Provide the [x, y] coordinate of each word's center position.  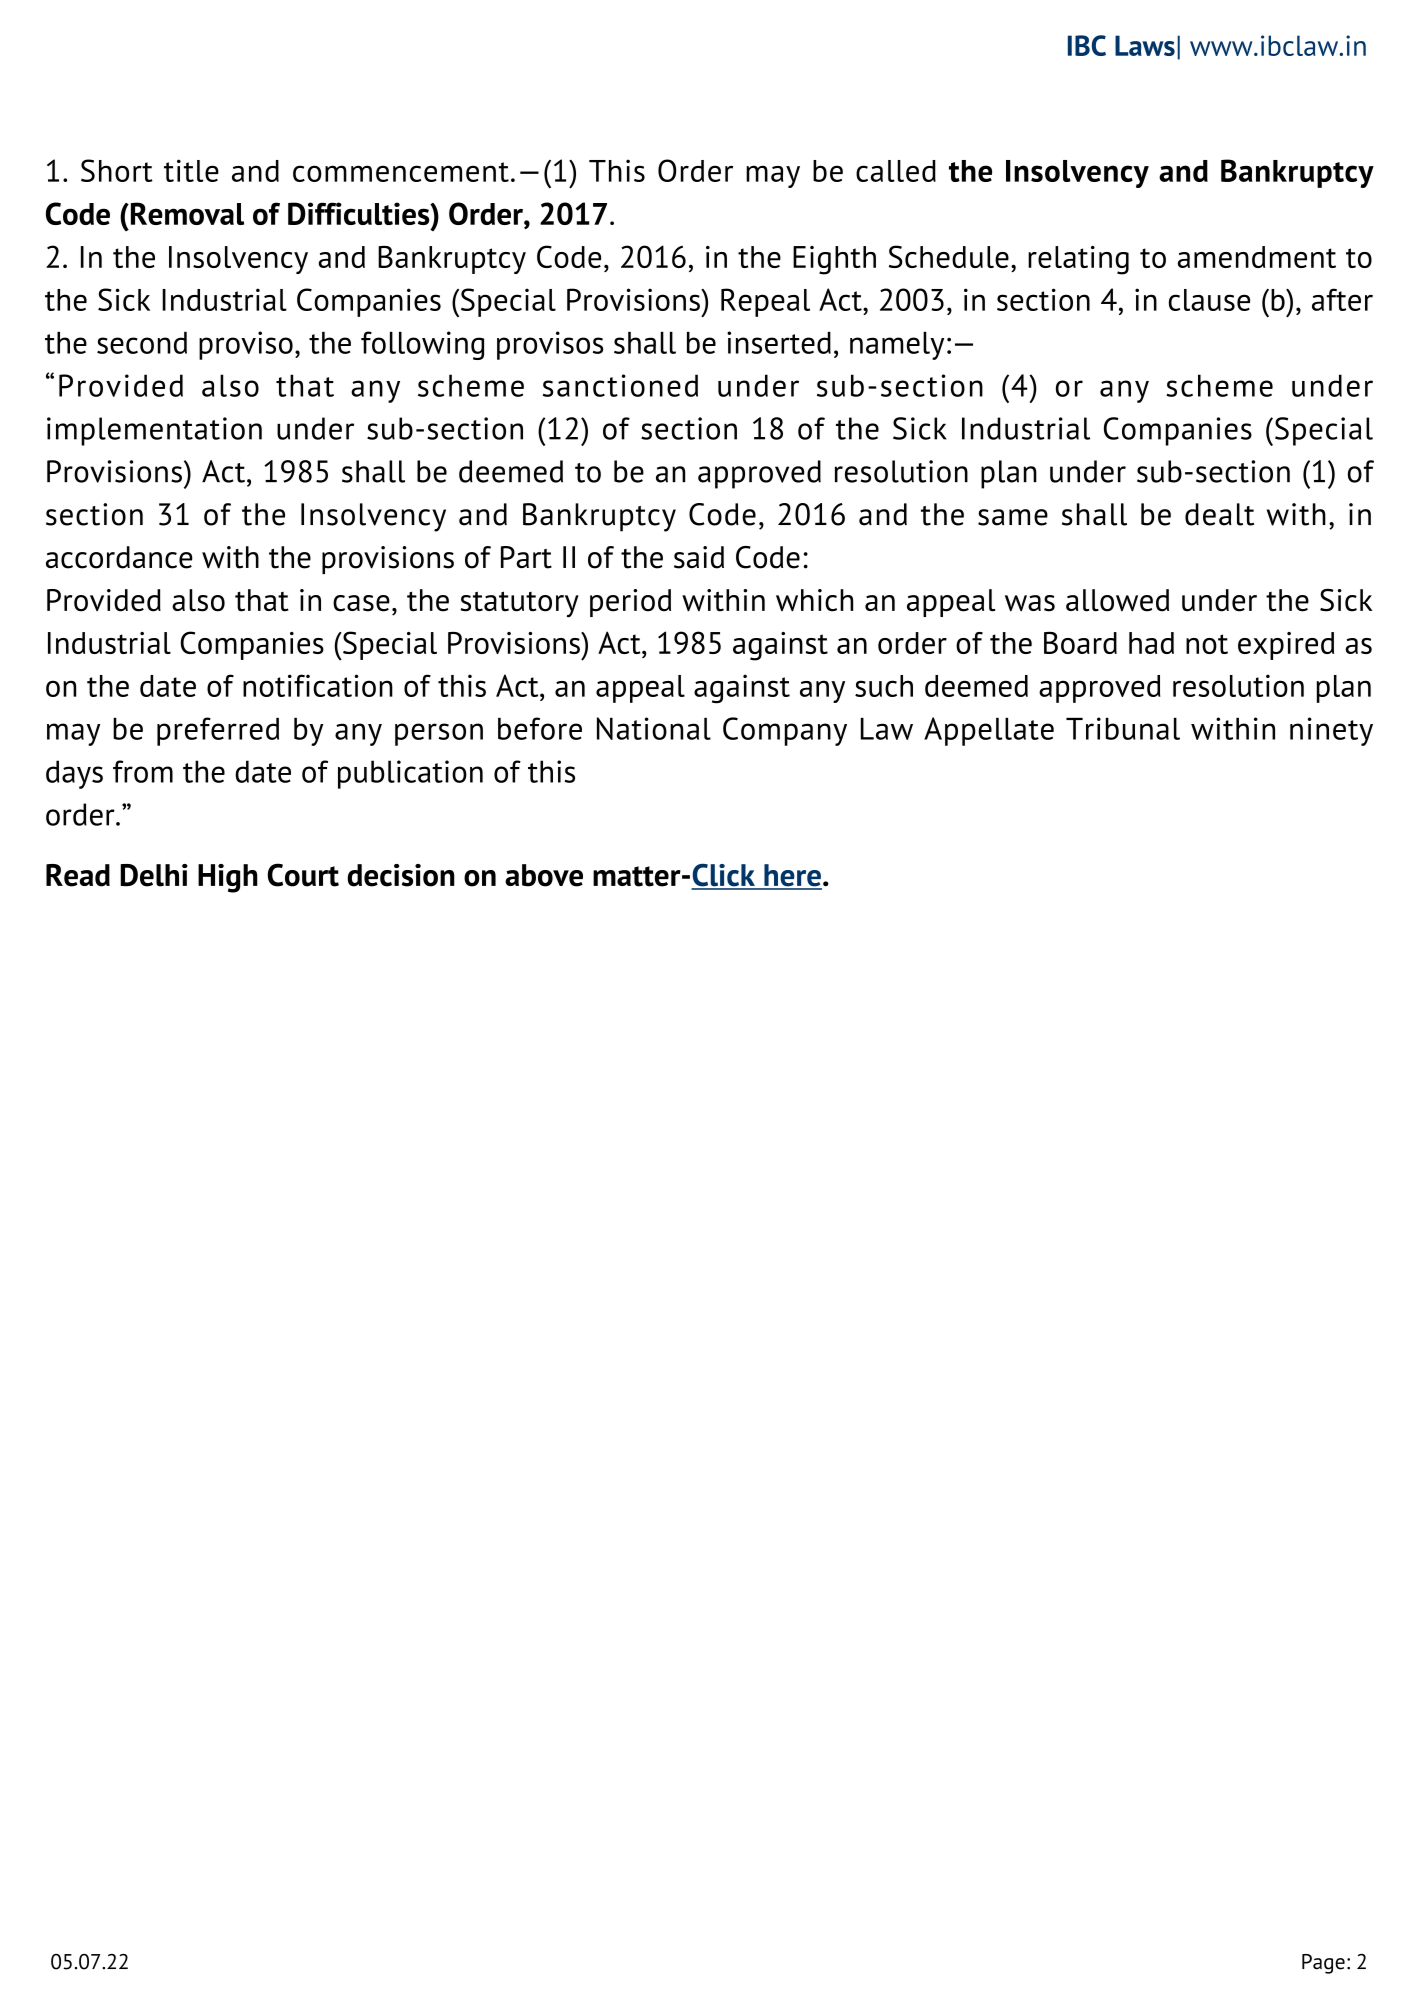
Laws [1145, 45]
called [896, 171]
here [792, 876]
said [699, 557]
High [228, 878]
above [544, 875]
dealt [1219, 514]
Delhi [154, 875]
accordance [119, 557]
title [191, 170]
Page [1323, 1964]
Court [303, 875]
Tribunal [1123, 728]
